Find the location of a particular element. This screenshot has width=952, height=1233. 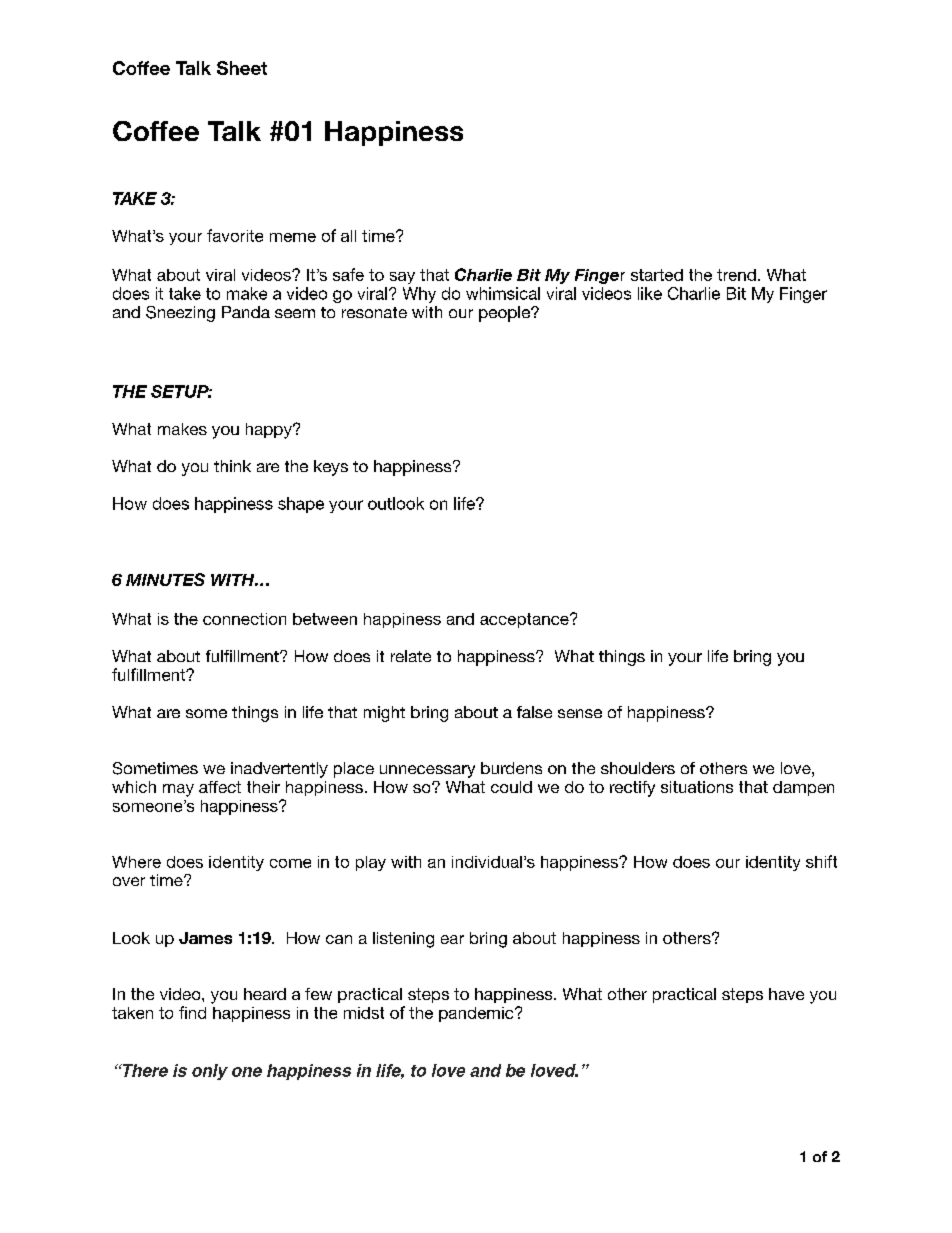

only is located at coordinates (210, 1072).
